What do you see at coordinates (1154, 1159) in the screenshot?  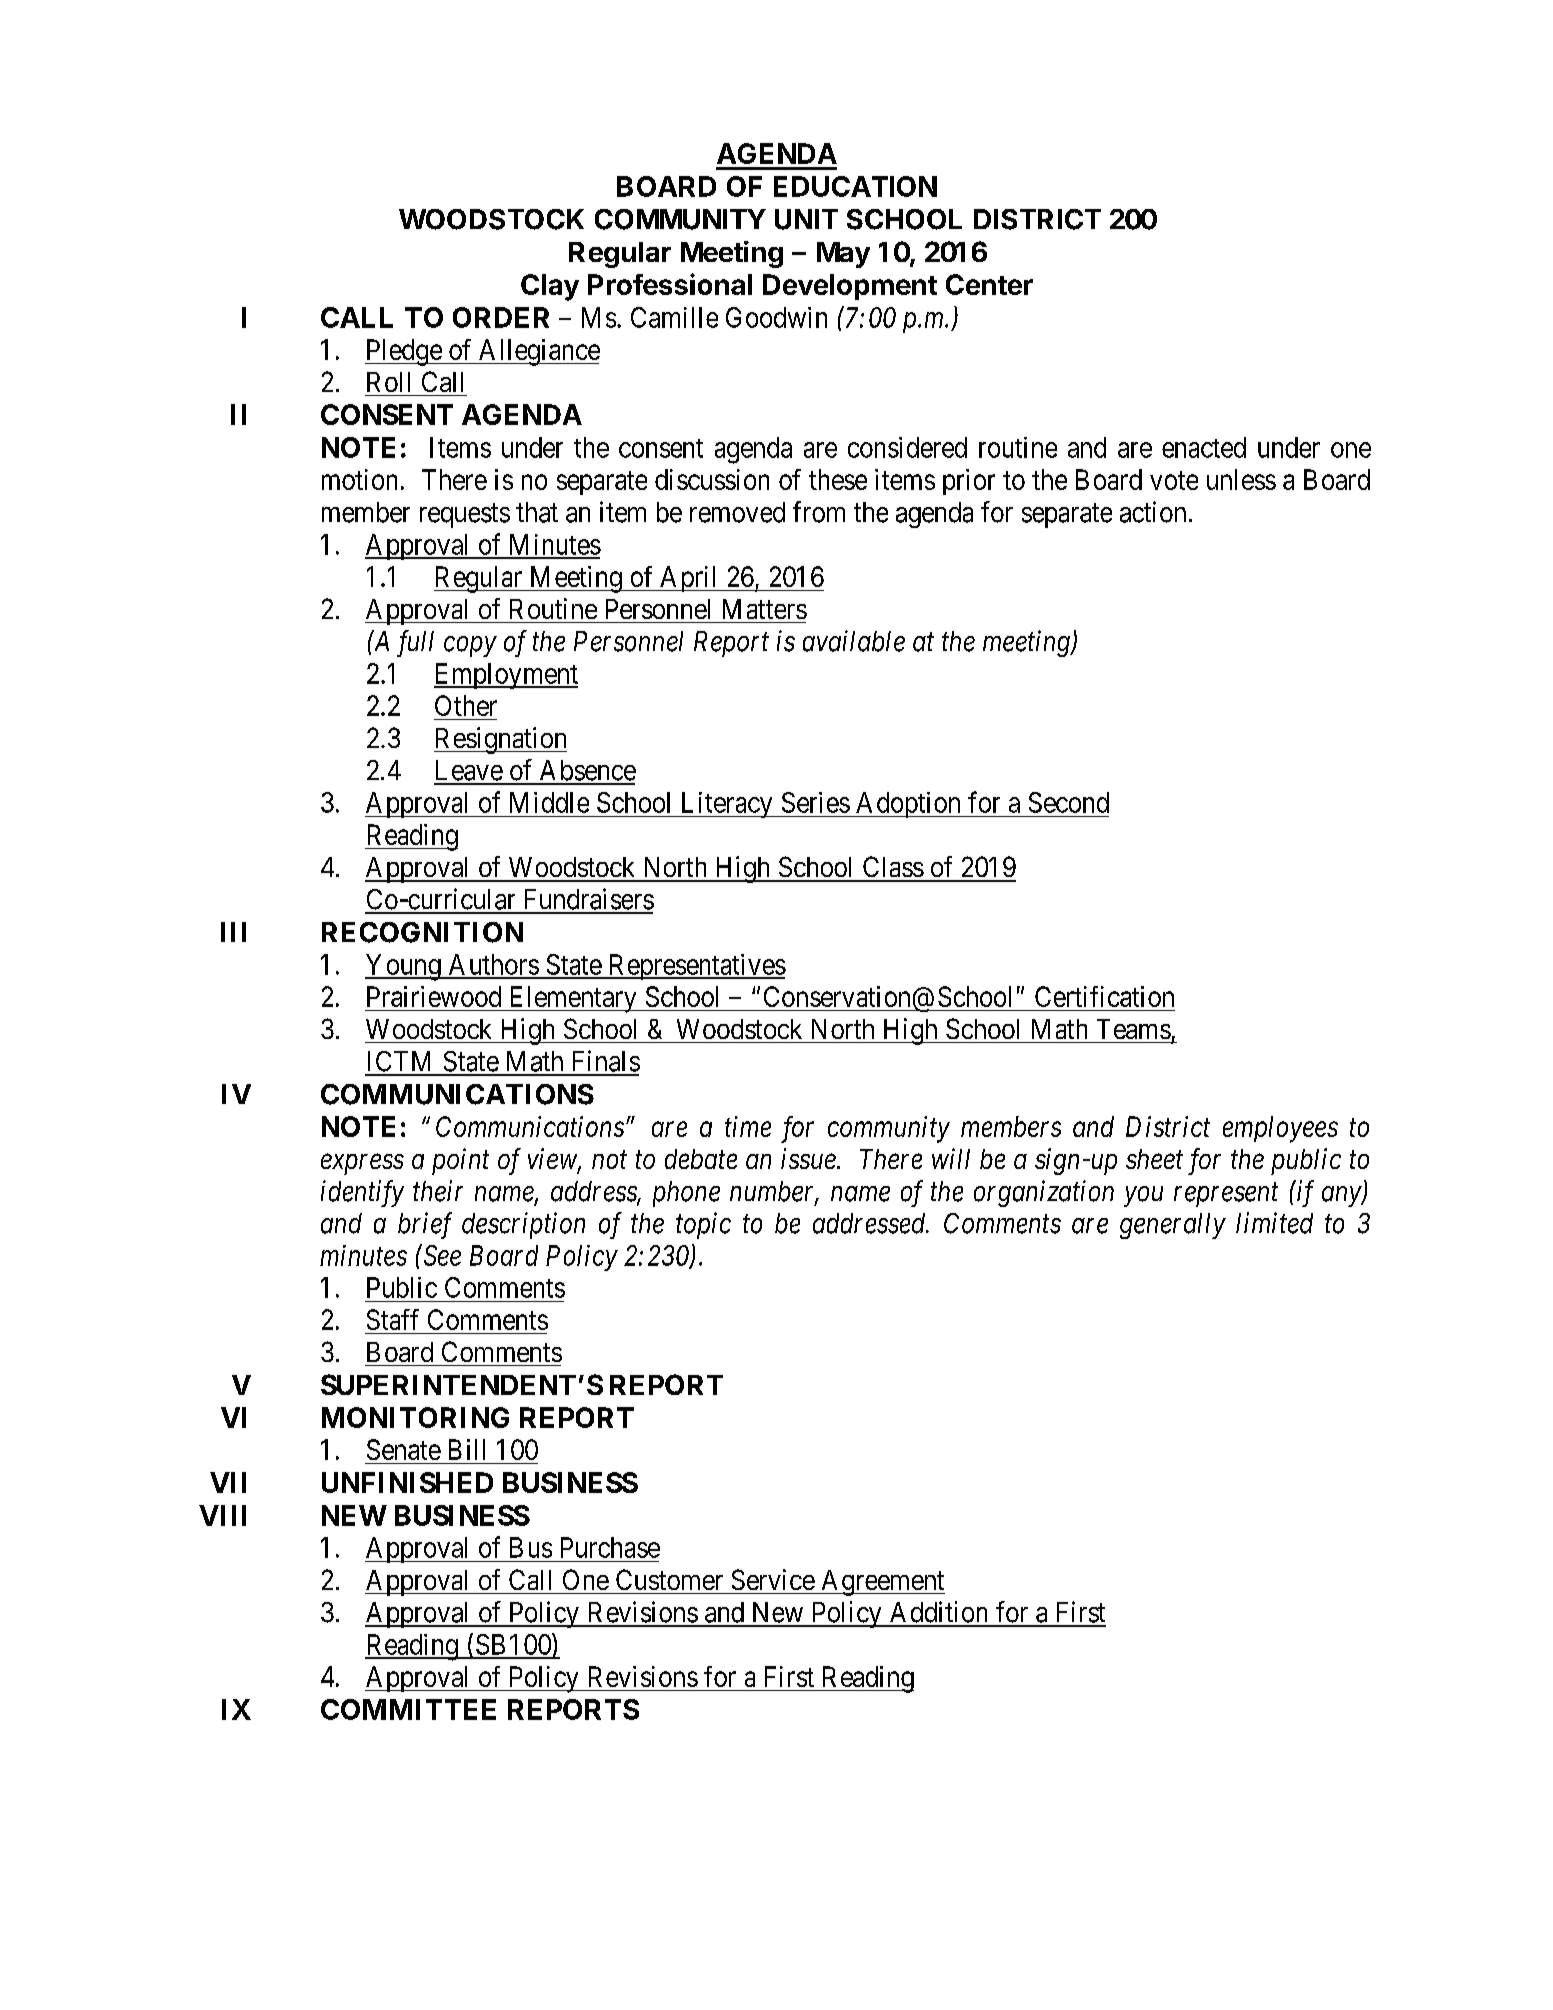 I see `sheet` at bounding box center [1154, 1159].
